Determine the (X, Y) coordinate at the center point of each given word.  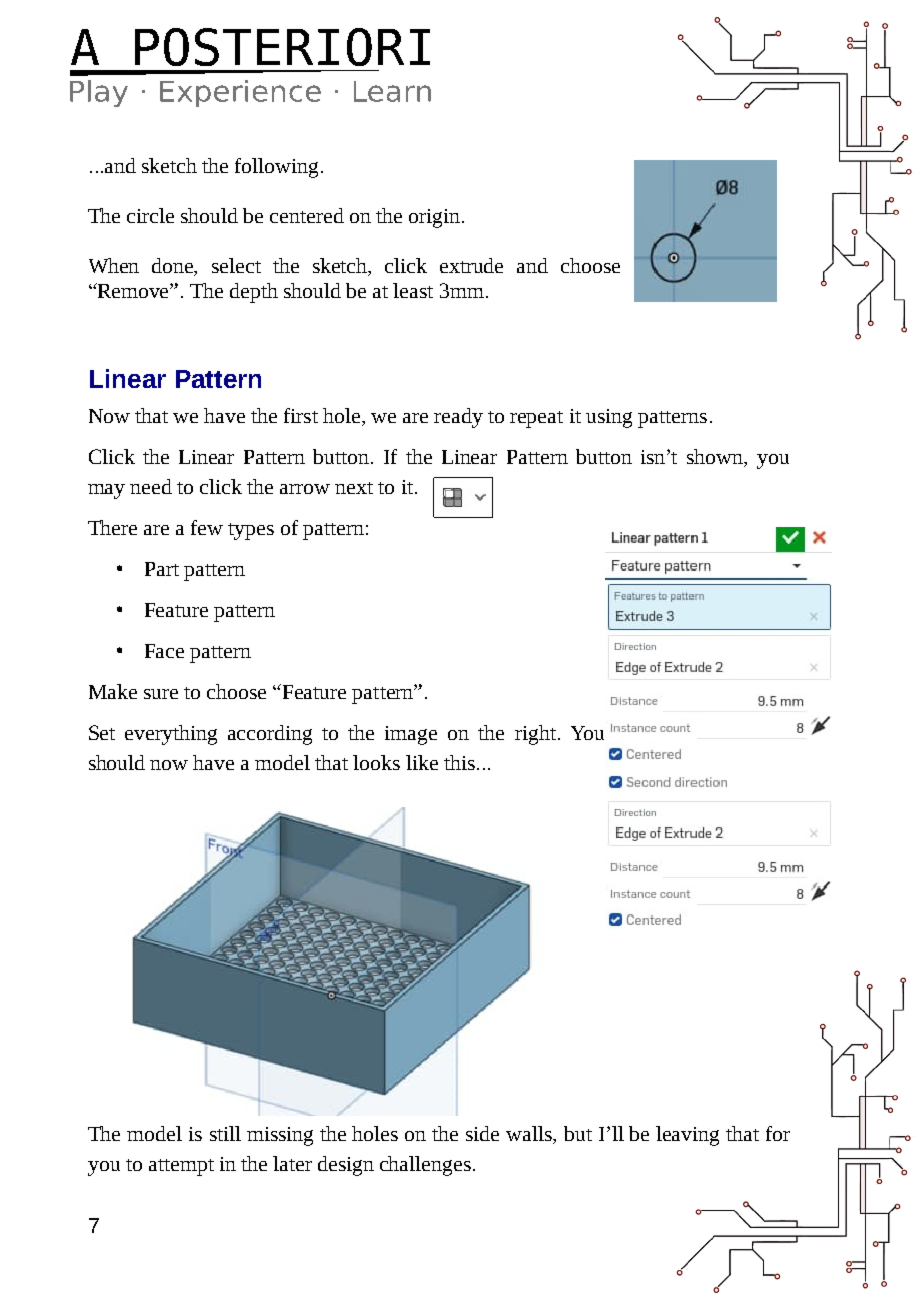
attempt (181, 1167)
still (225, 1133)
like (422, 762)
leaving (687, 1136)
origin (436, 218)
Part (162, 569)
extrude (471, 265)
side (482, 1133)
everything (171, 735)
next (354, 488)
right (535, 735)
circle (150, 215)
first (301, 415)
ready (458, 418)
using (609, 418)
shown (716, 458)
